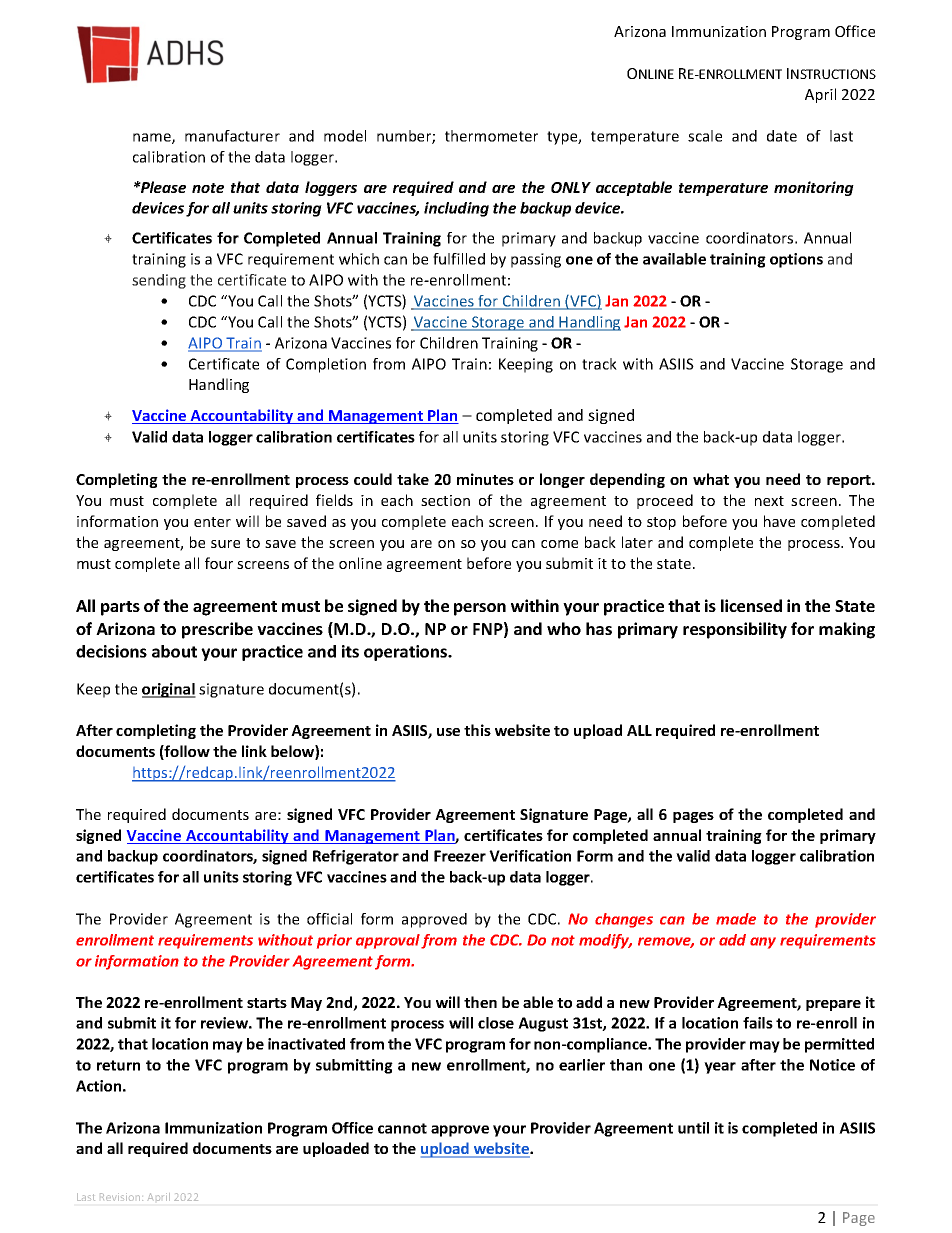 The height and width of the image is (1233, 952). I want to click on minutes, so click(485, 479).
